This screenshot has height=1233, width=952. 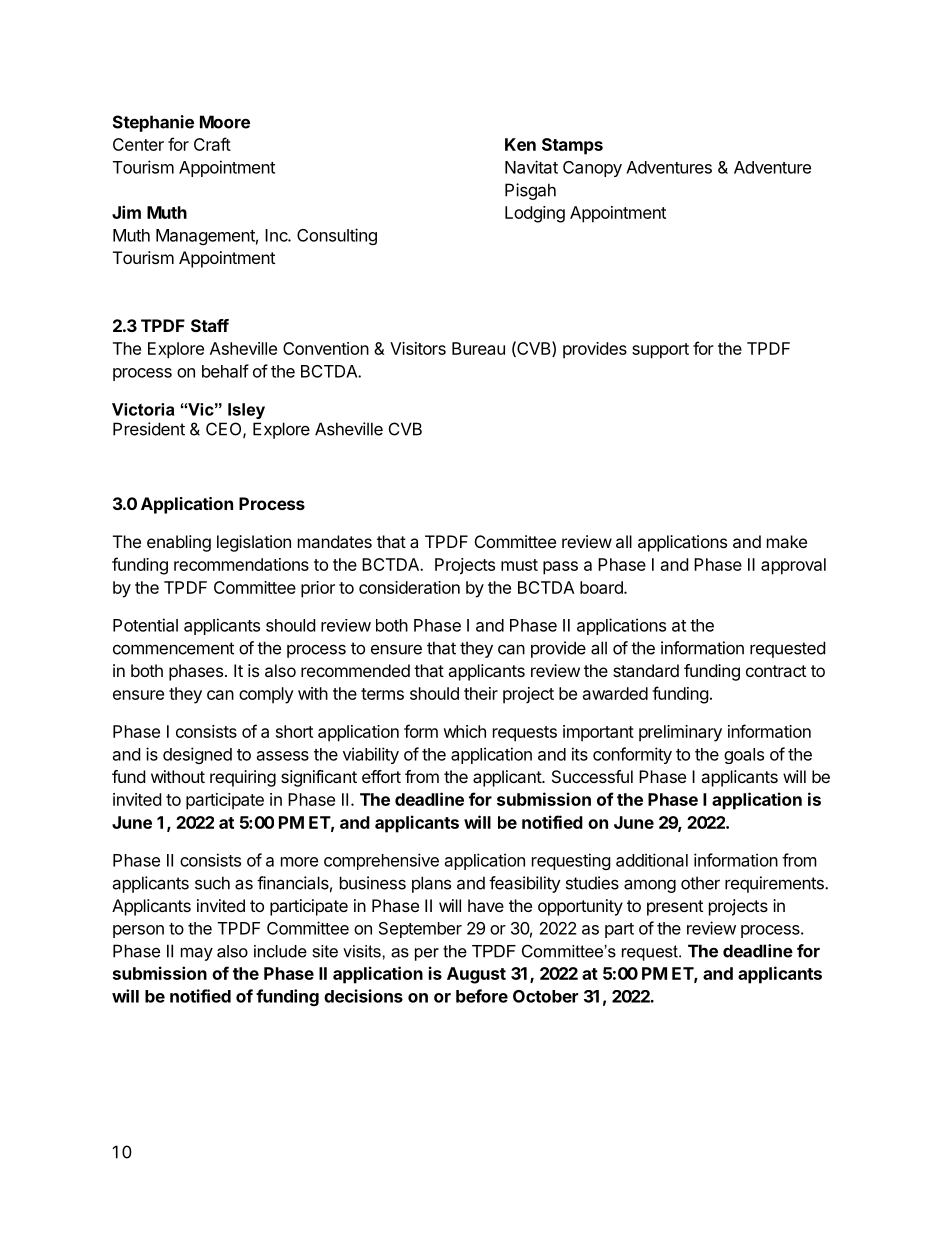 I want to click on Canopy, so click(x=592, y=169).
